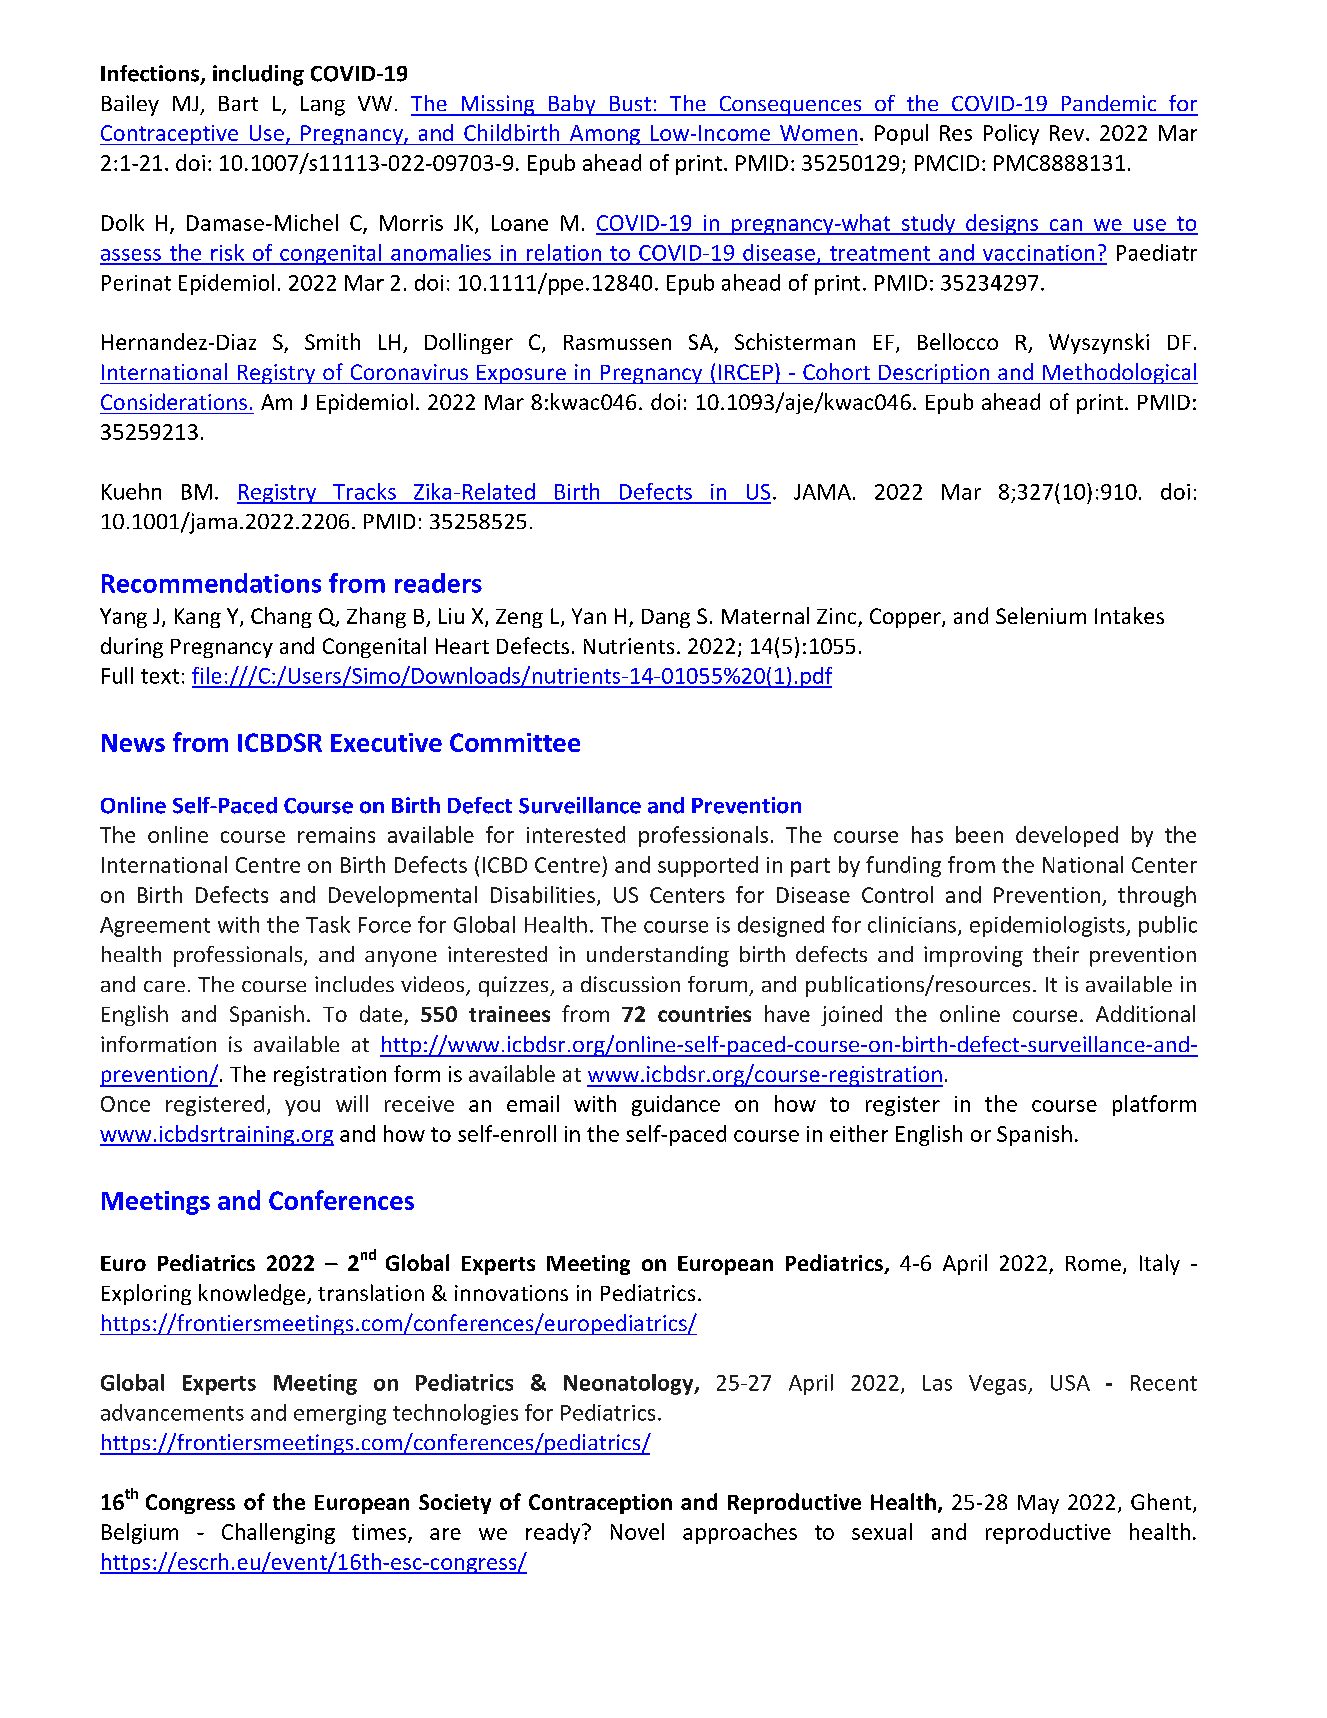  What do you see at coordinates (708, 866) in the document?
I see `supported` at bounding box center [708, 866].
